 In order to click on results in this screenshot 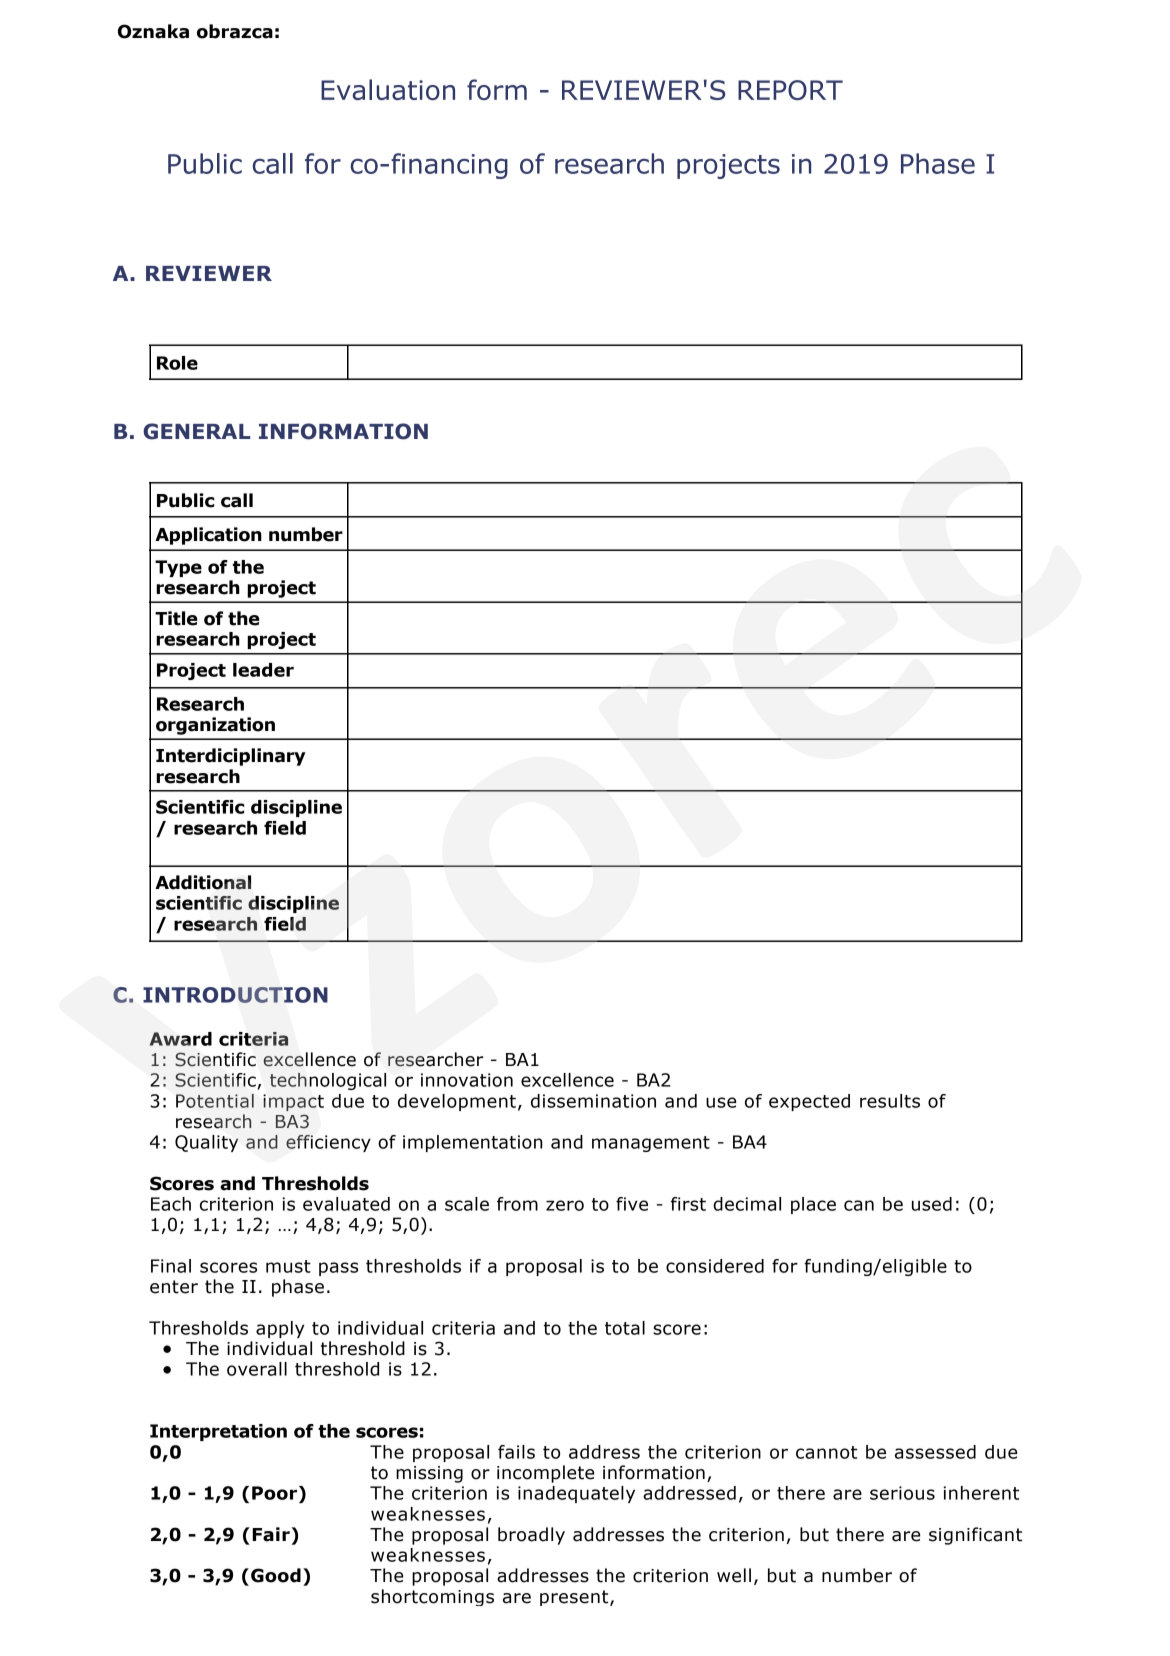, I will do `click(890, 1101)`.
